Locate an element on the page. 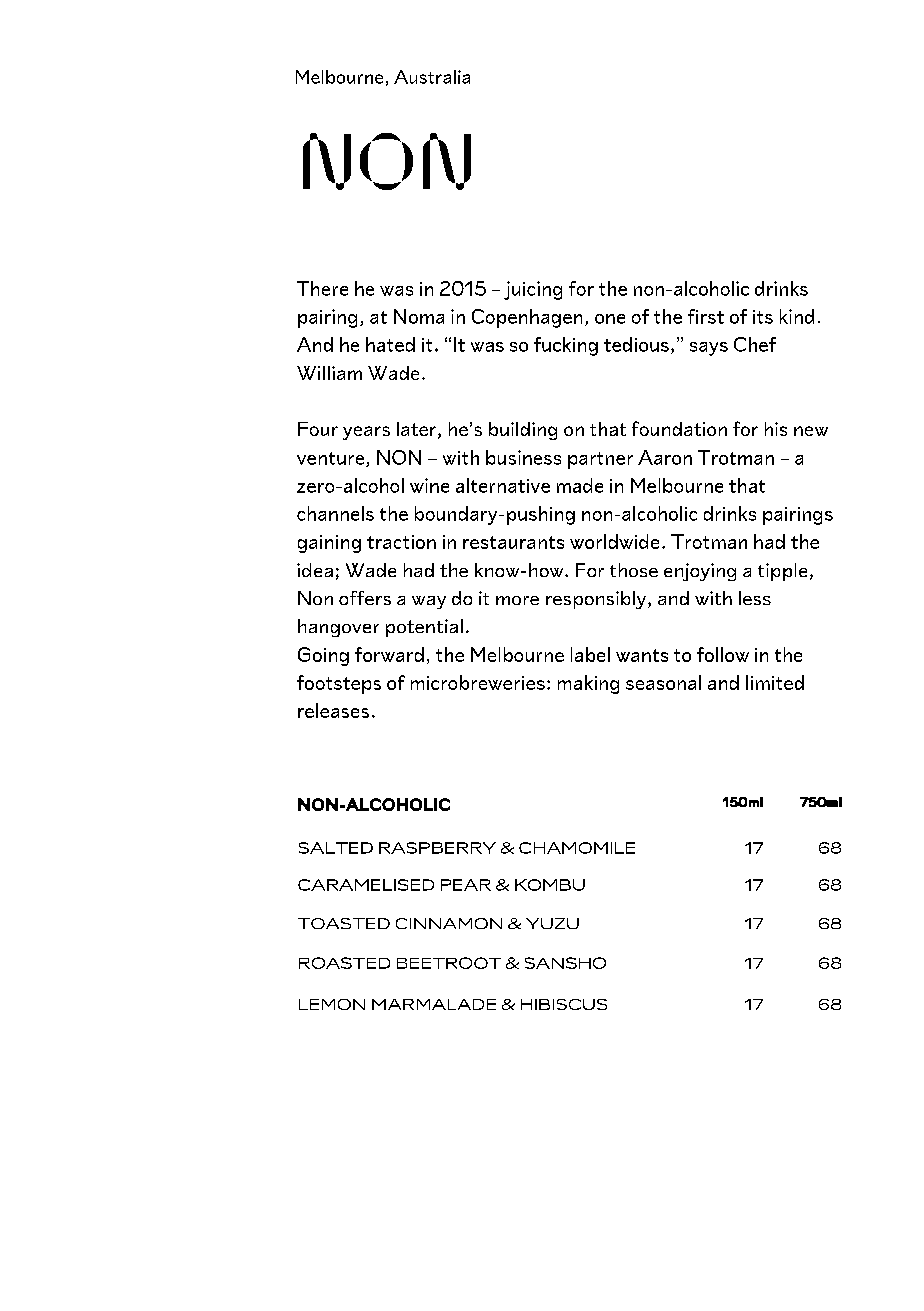 The image size is (924, 1311). YUZU is located at coordinates (552, 923).
